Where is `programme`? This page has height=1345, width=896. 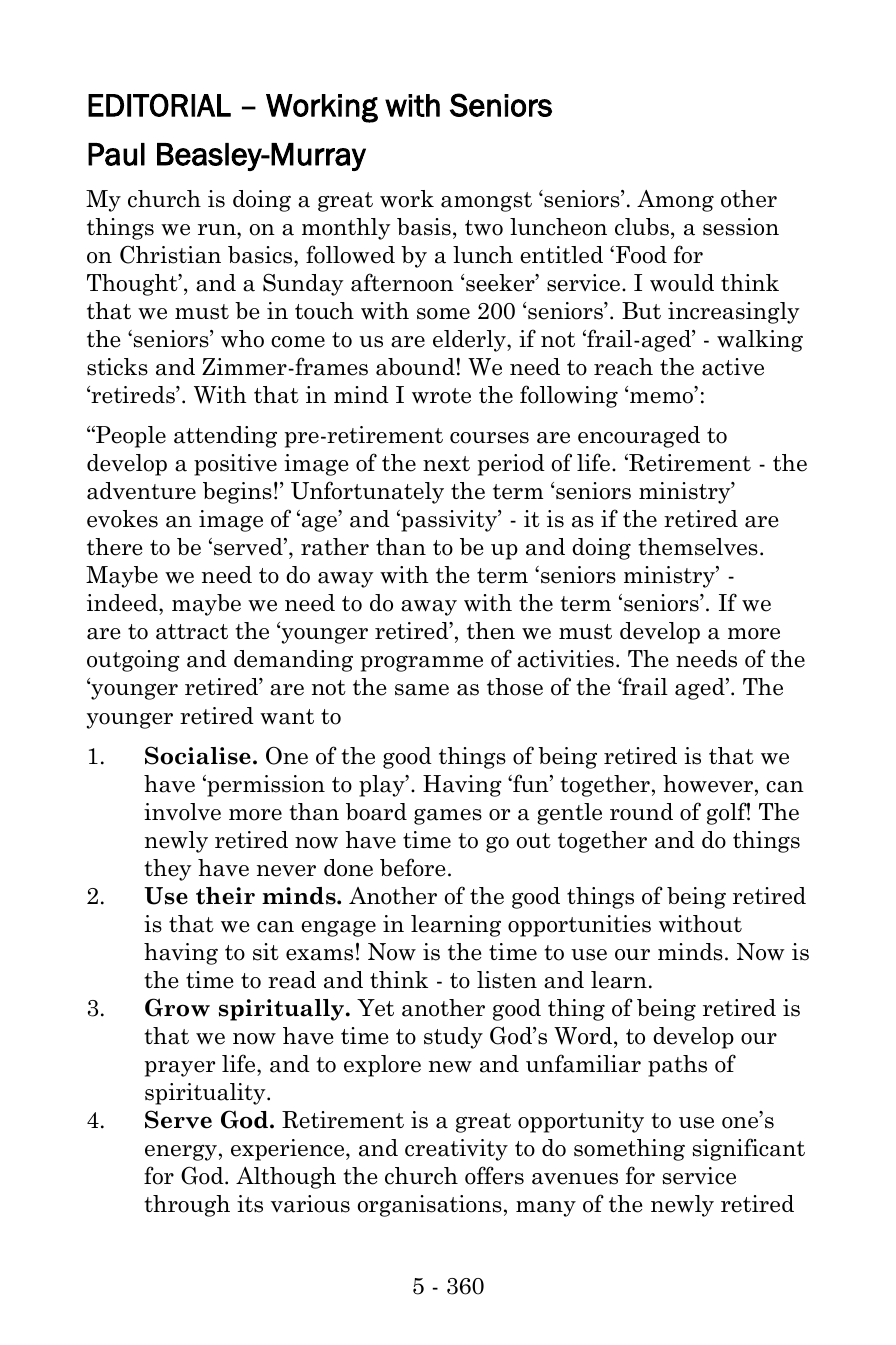 programme is located at coordinates (421, 664).
